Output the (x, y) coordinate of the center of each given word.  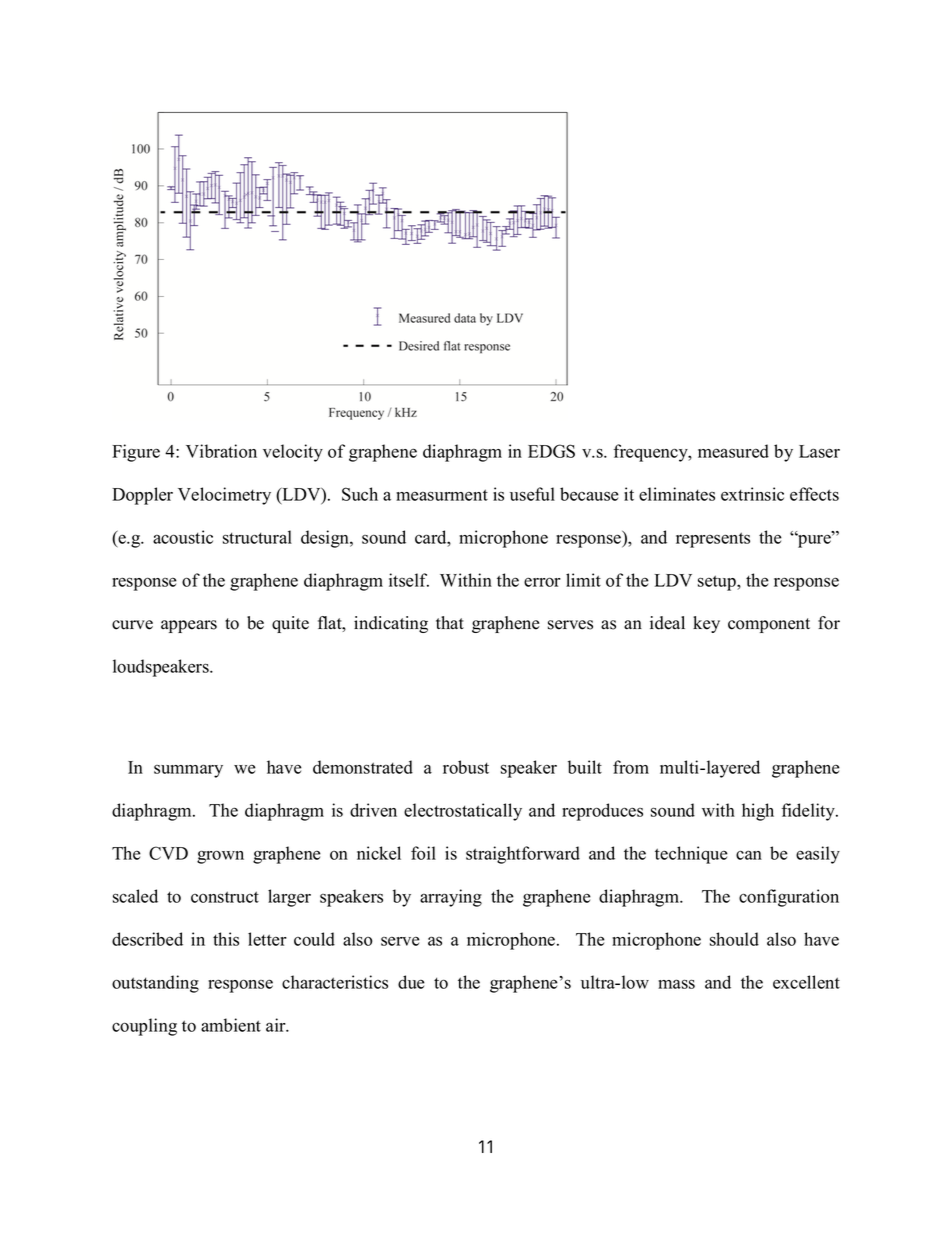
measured (733, 451)
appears (189, 626)
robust (466, 767)
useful (532, 494)
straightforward (523, 855)
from (631, 767)
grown (220, 857)
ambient (231, 1025)
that (450, 622)
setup (718, 583)
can (749, 855)
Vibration (221, 451)
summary (188, 771)
